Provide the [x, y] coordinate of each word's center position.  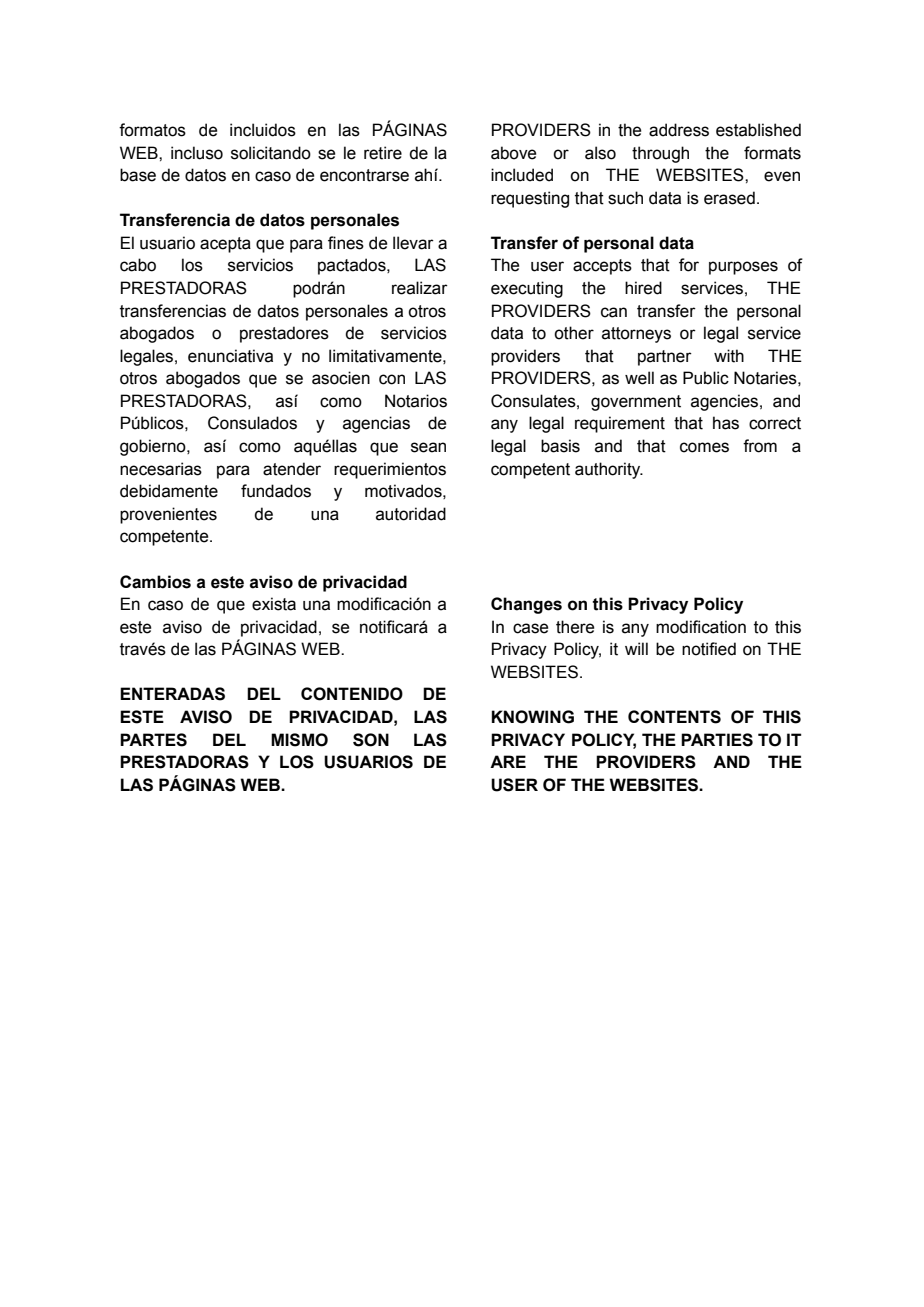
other [574, 333]
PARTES [153, 740]
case [530, 628]
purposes [743, 268]
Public [706, 378]
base [138, 175]
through [660, 154]
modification [701, 627]
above [513, 153]
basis [560, 446]
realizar [420, 288]
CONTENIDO [352, 694]
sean [428, 447]
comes [704, 447]
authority [609, 470]
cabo [138, 265]
